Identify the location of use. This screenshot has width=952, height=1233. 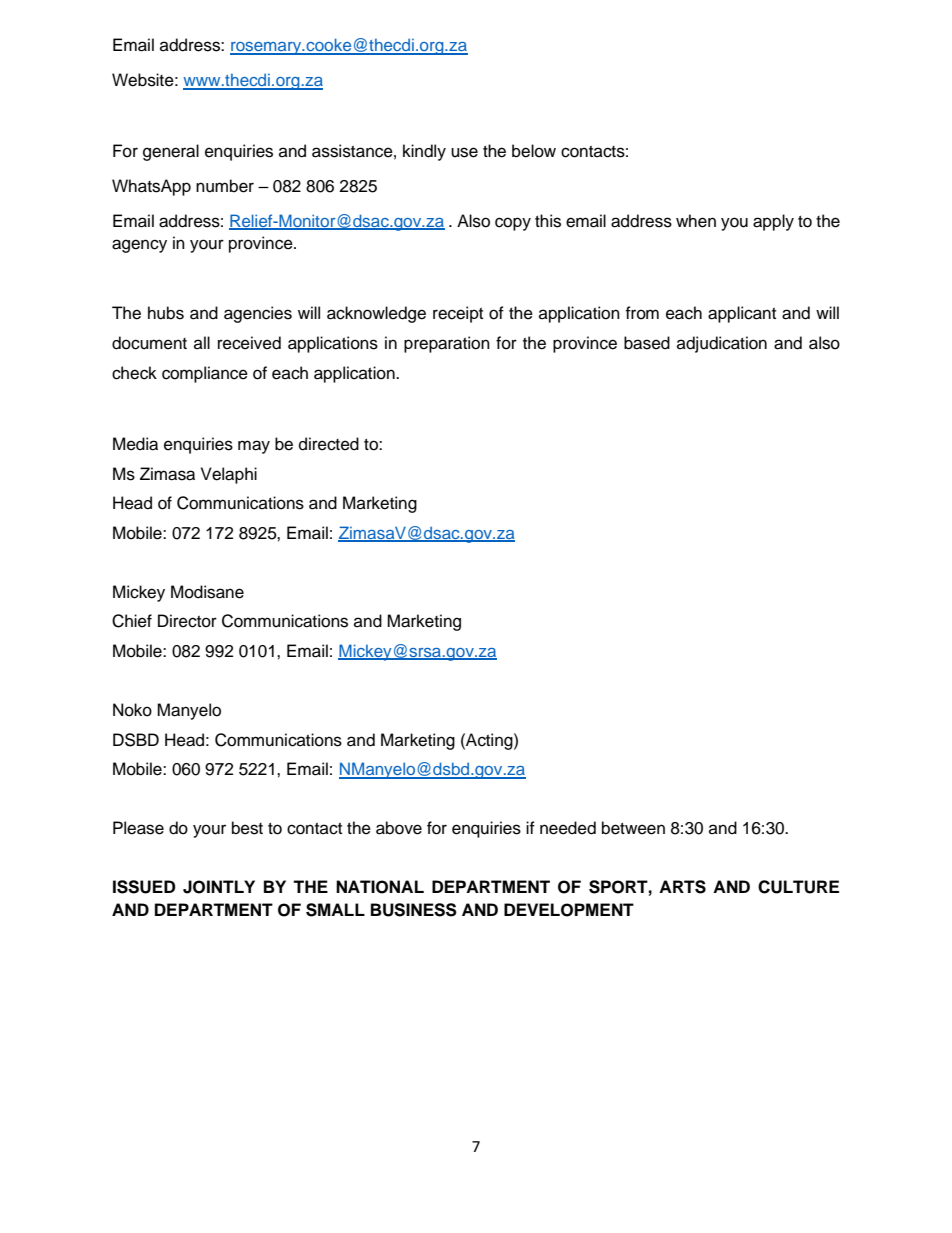
(464, 152).
